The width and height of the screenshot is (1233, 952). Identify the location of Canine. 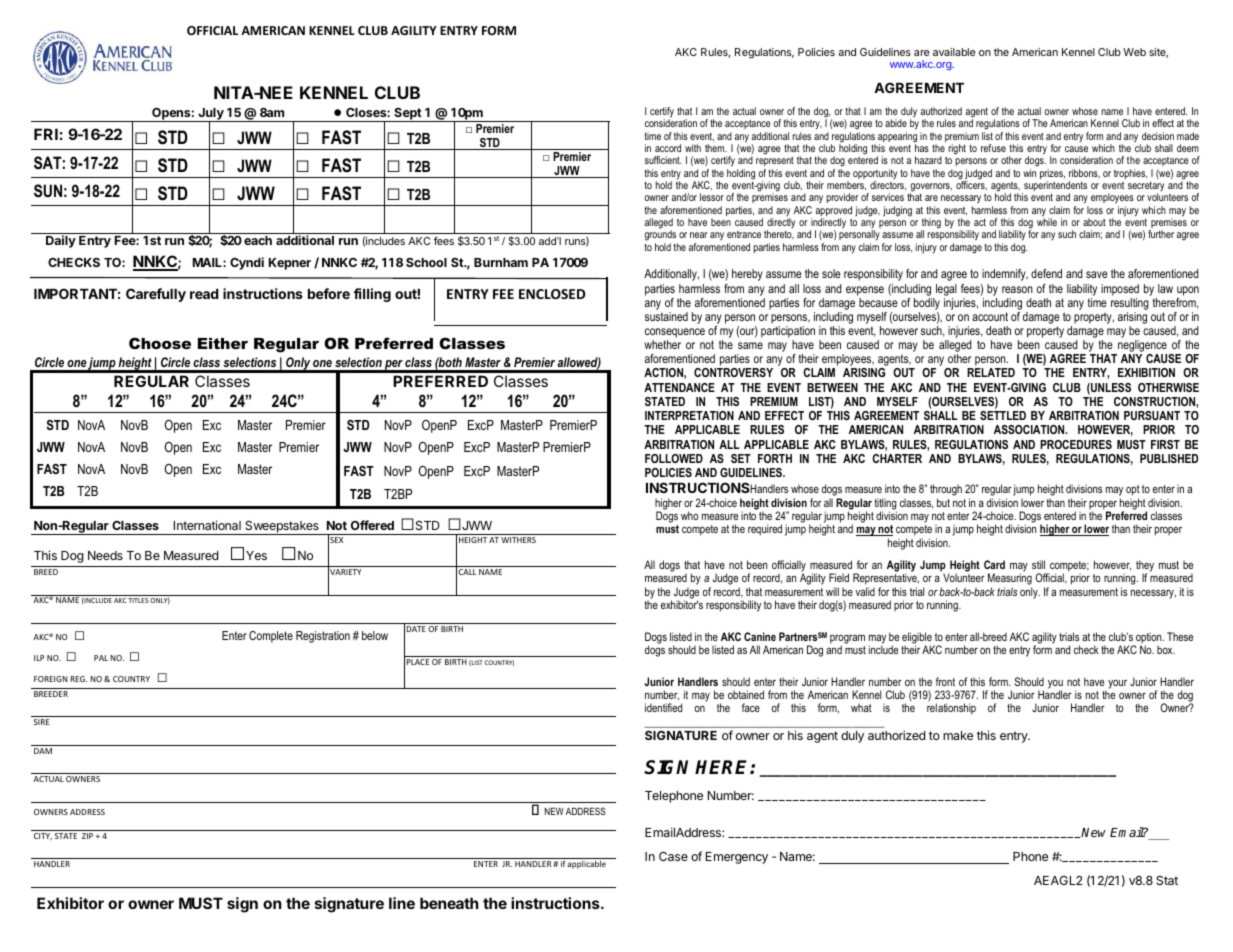
(760, 636).
